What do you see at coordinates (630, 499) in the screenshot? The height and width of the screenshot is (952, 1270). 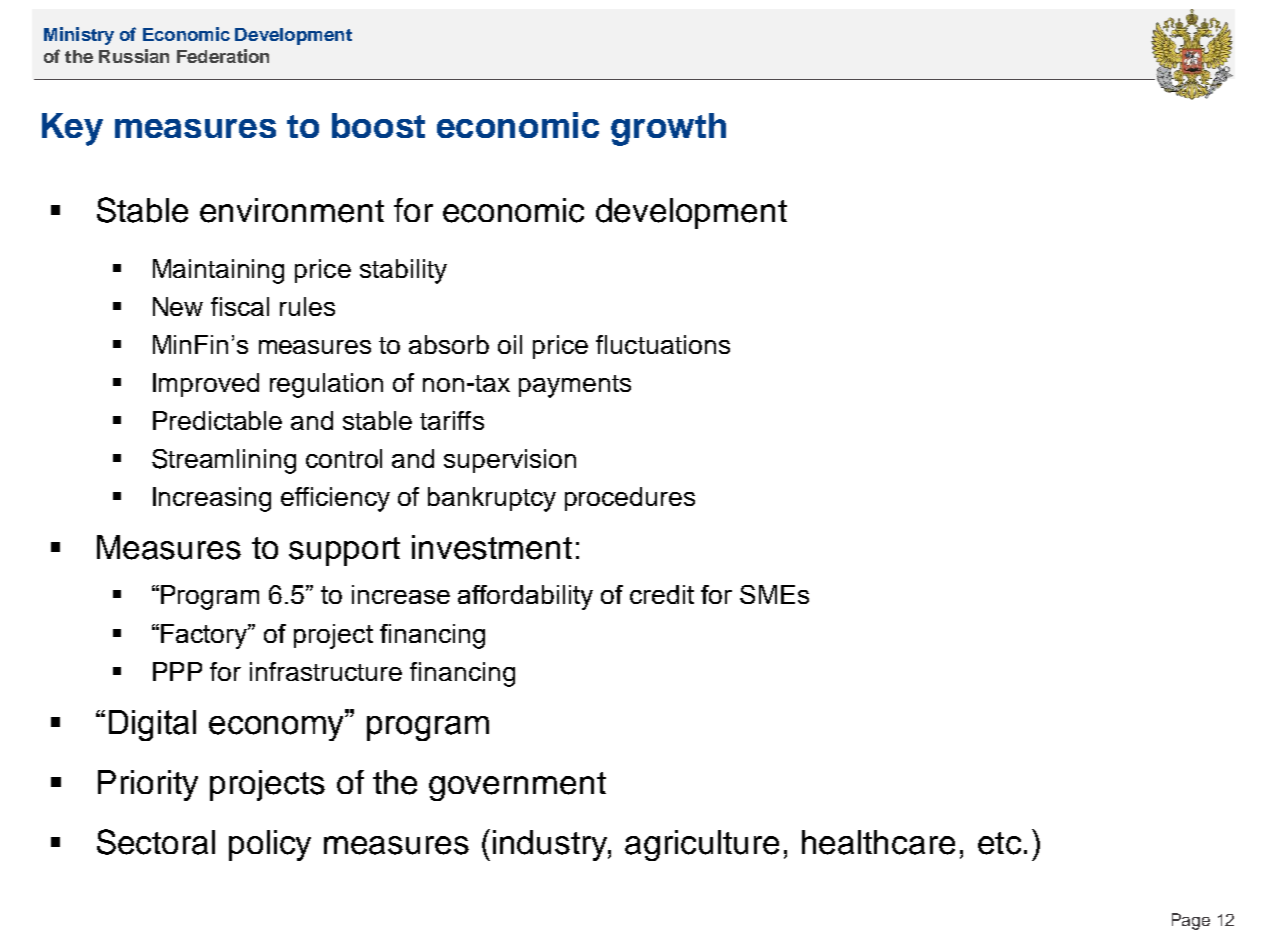 I see `procedures` at bounding box center [630, 499].
